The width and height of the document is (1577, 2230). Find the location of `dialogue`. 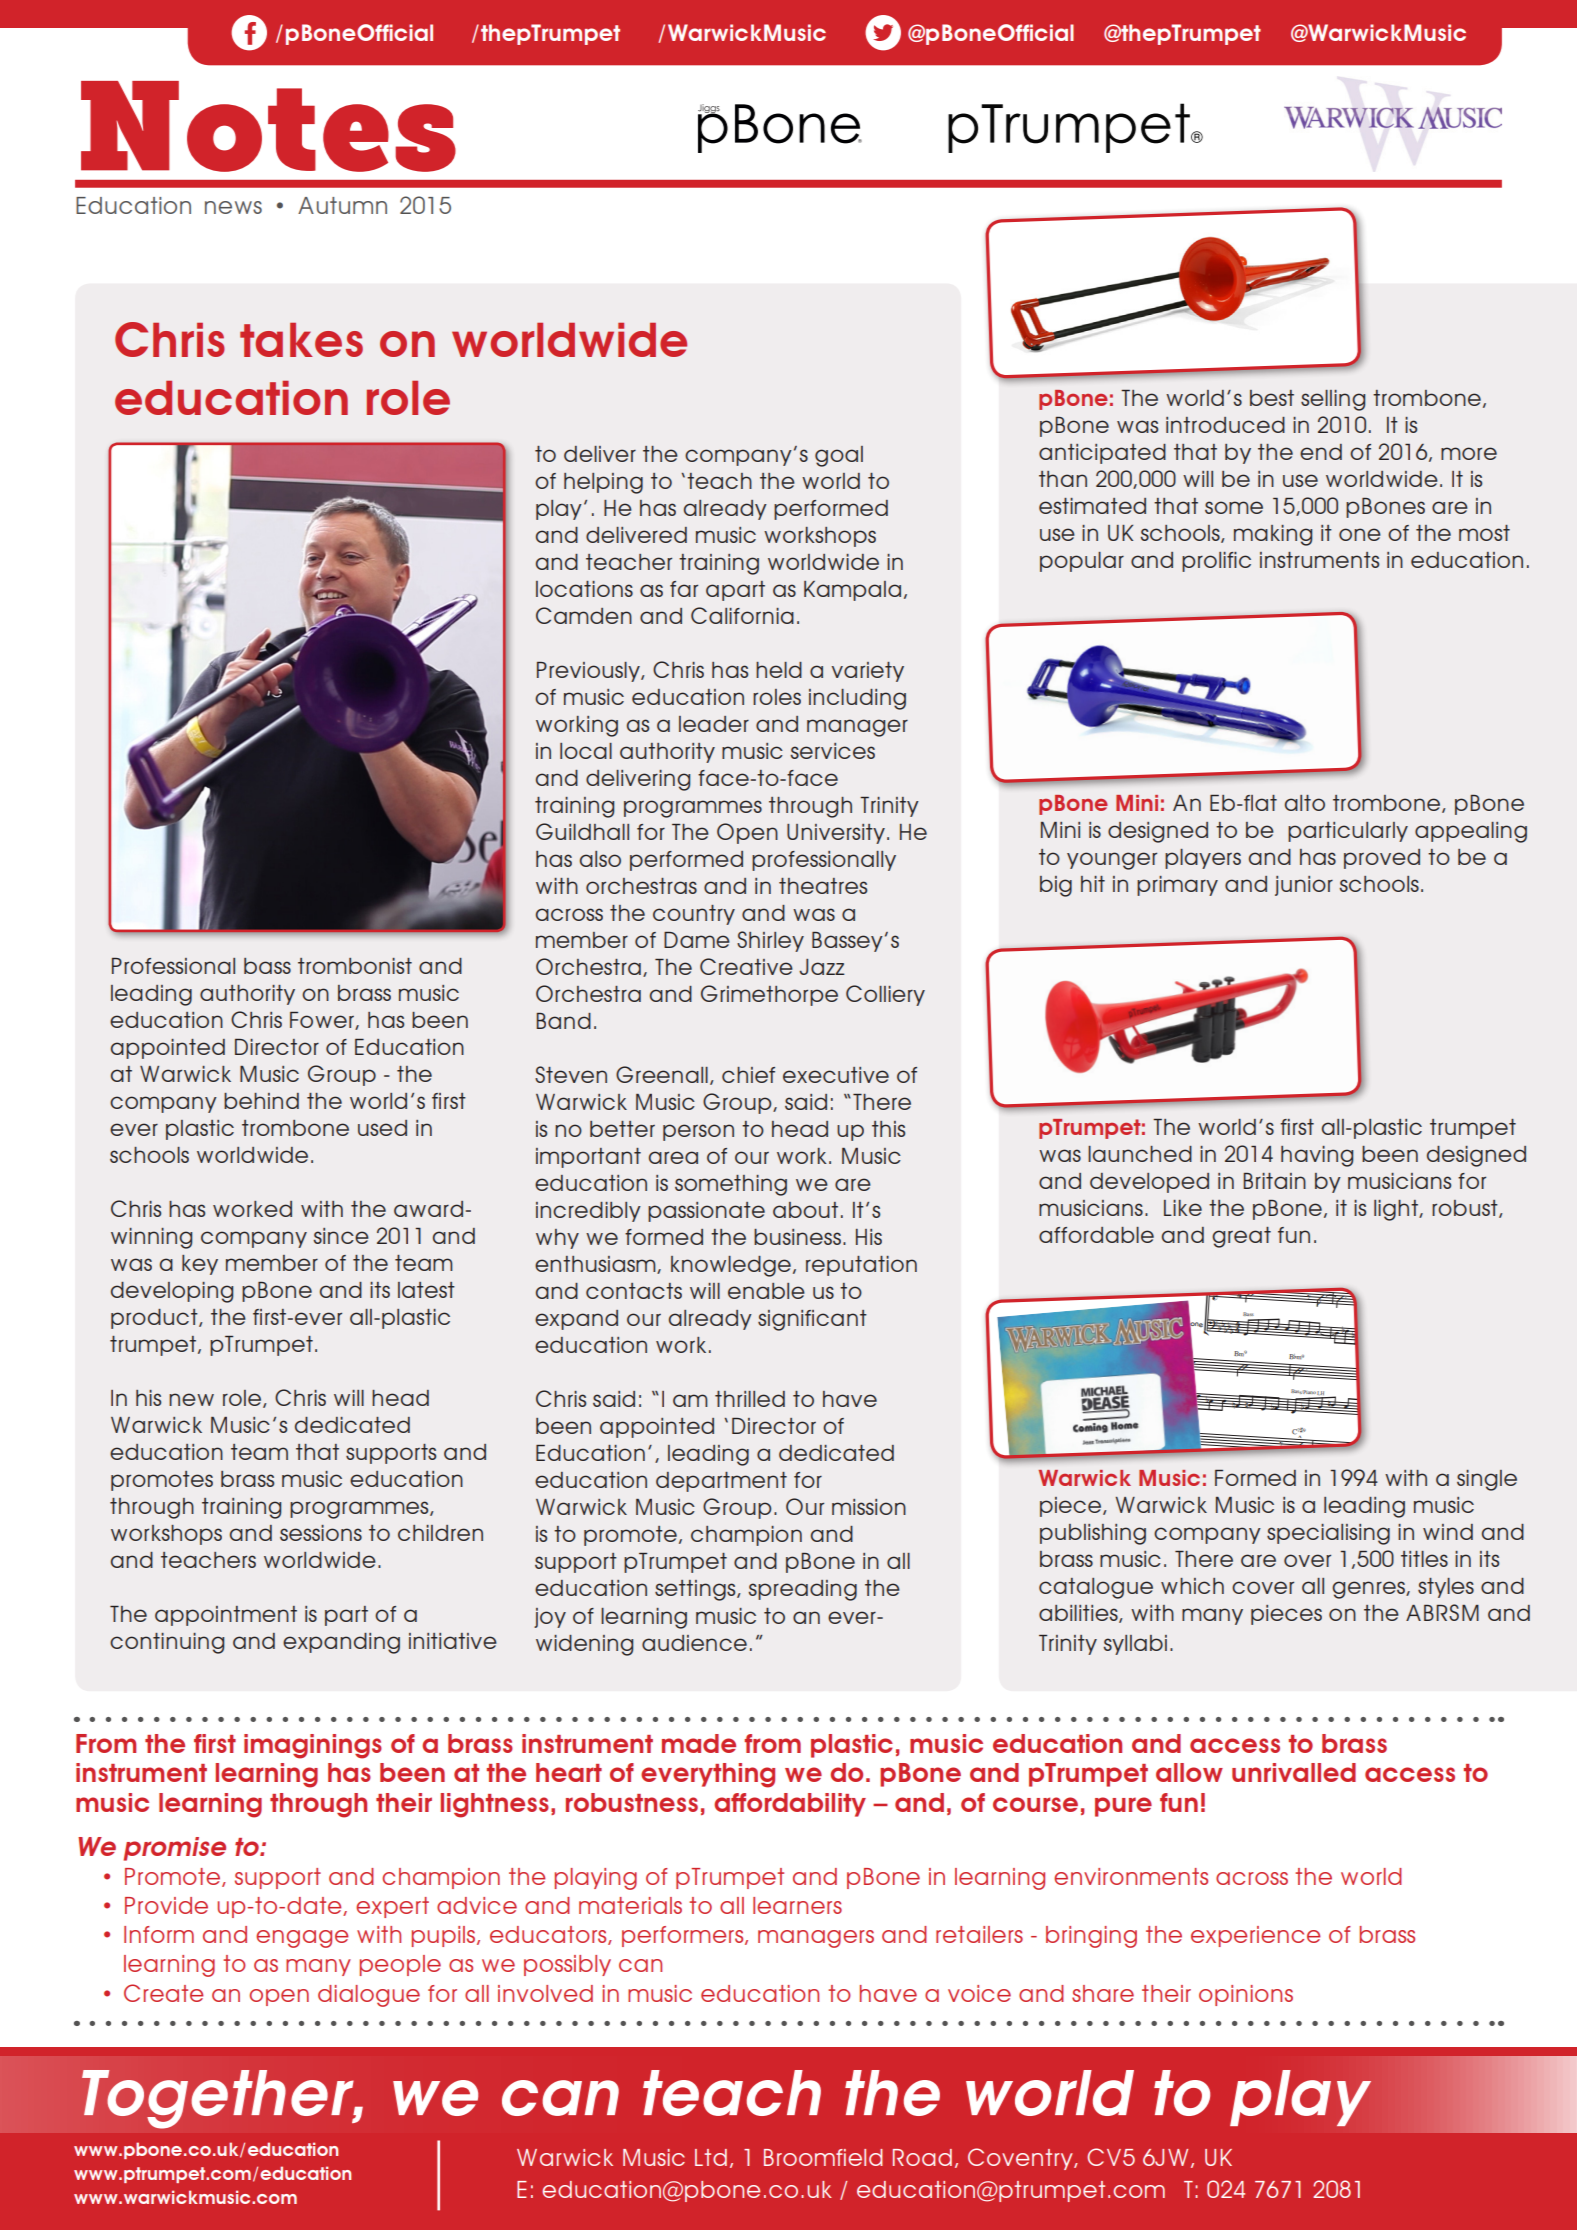

dialogue is located at coordinates (369, 1996).
